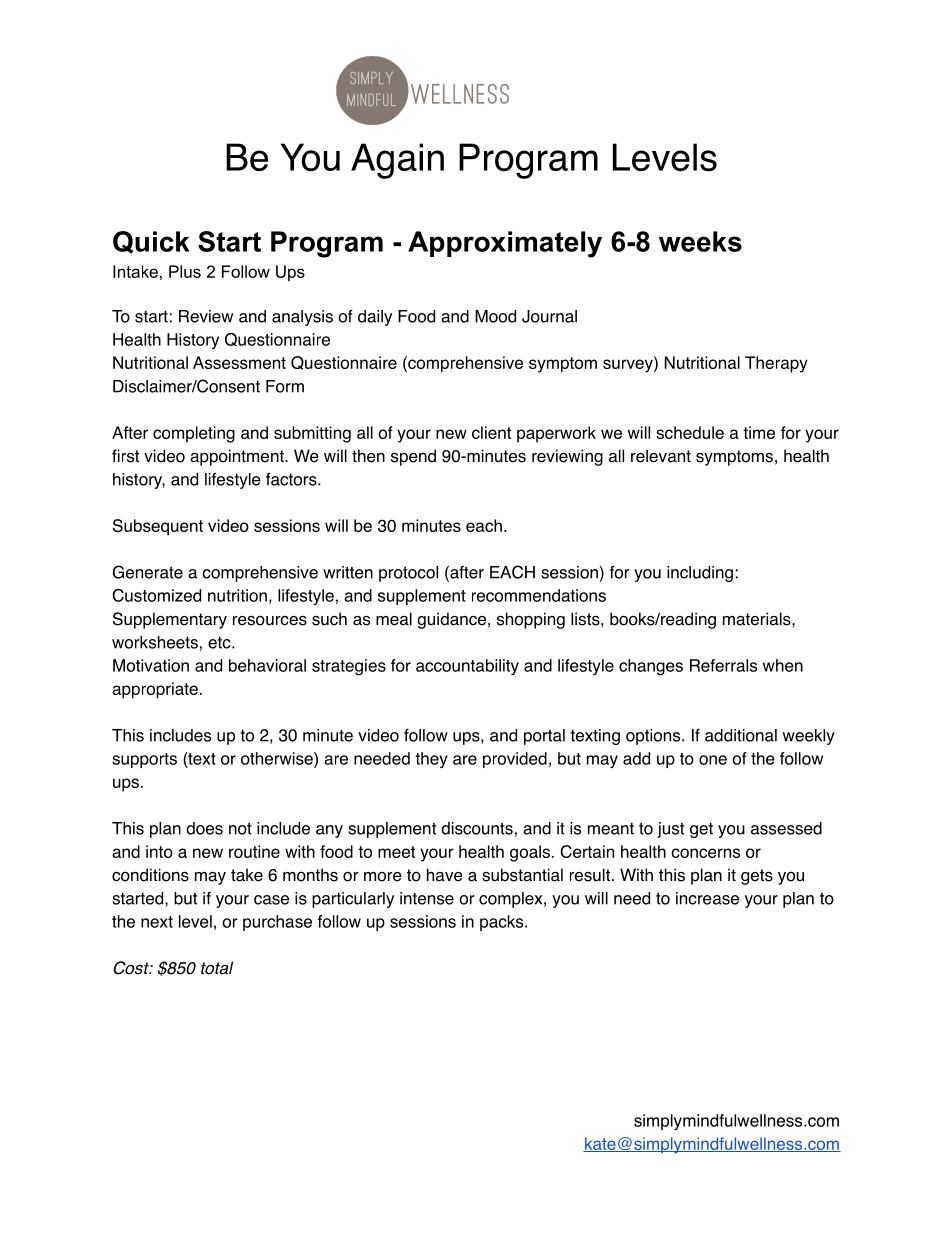 The image size is (952, 1233). I want to click on accountability, so click(467, 667).
